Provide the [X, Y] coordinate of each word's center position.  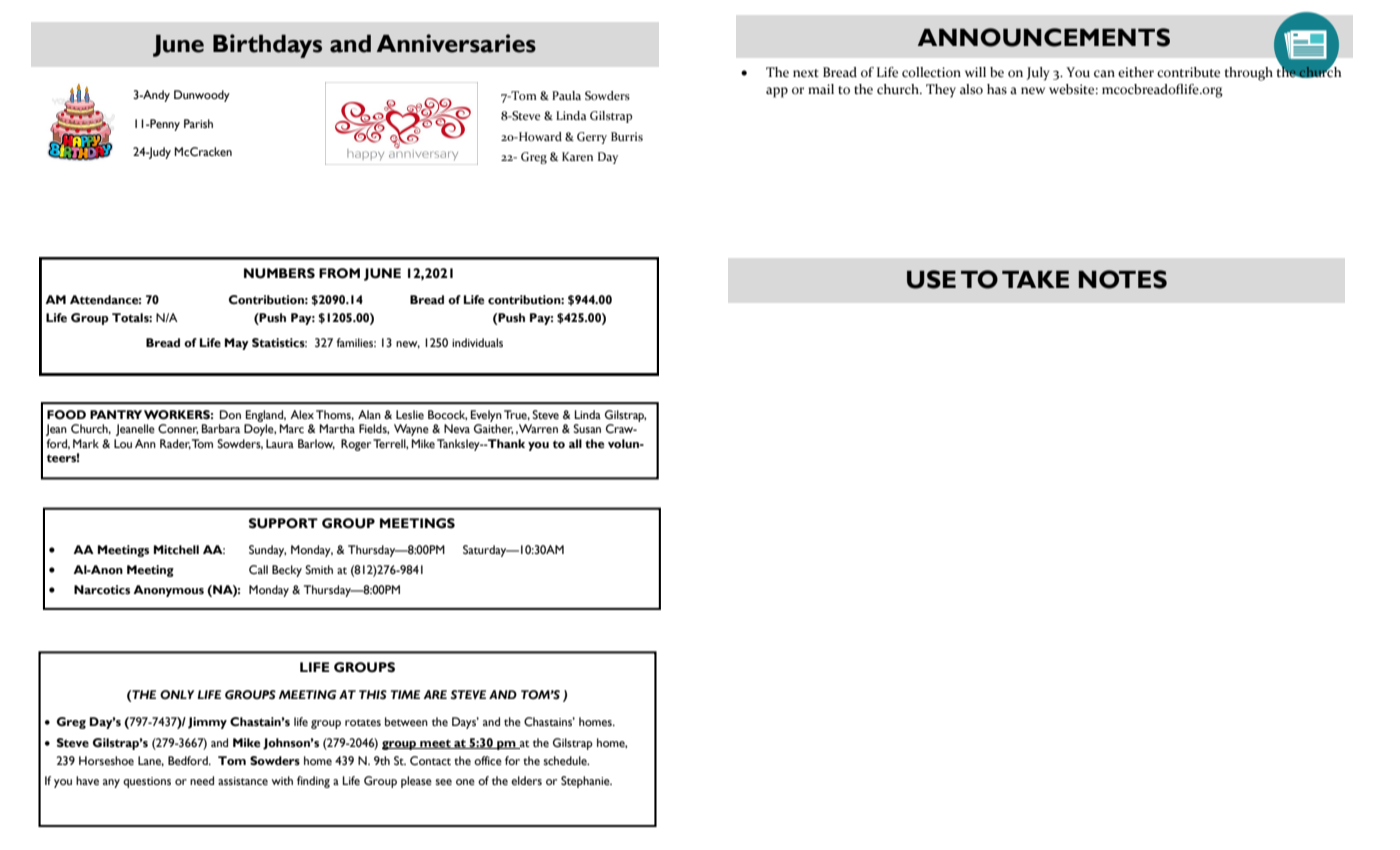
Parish [198, 123]
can [1104, 73]
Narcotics [102, 590]
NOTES [1123, 279]
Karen [577, 156]
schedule [566, 761]
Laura [280, 443]
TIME [405, 694]
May [237, 344]
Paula [566, 95]
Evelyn [486, 416]
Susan [587, 428]
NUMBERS [279, 273]
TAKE [1035, 279]
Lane [151, 761]
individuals [477, 342]
